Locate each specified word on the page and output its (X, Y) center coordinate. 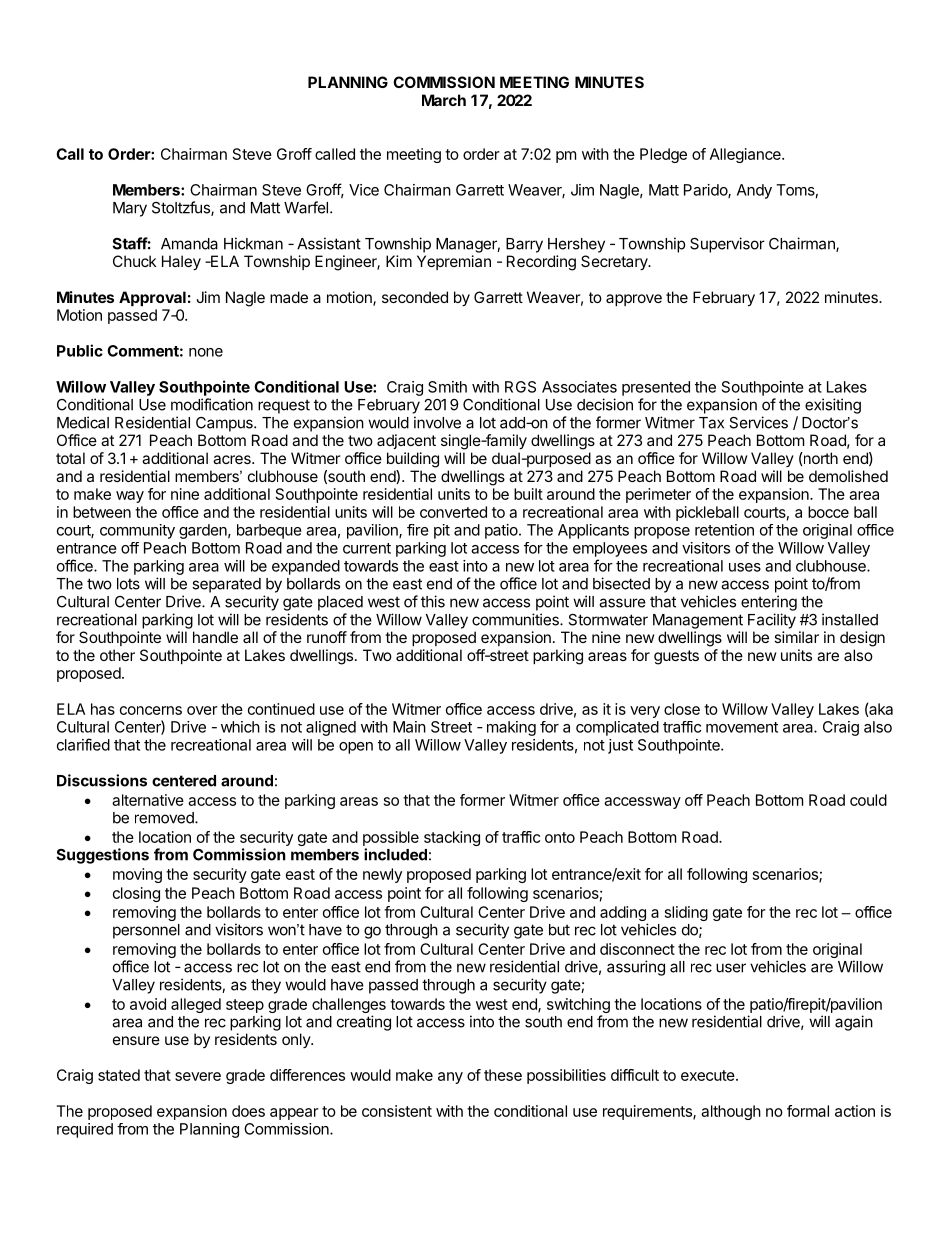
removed (165, 818)
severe (198, 1076)
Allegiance (746, 155)
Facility (772, 621)
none (206, 352)
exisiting (833, 406)
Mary (130, 209)
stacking (452, 838)
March (444, 100)
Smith (447, 387)
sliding (686, 913)
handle (215, 637)
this (433, 601)
